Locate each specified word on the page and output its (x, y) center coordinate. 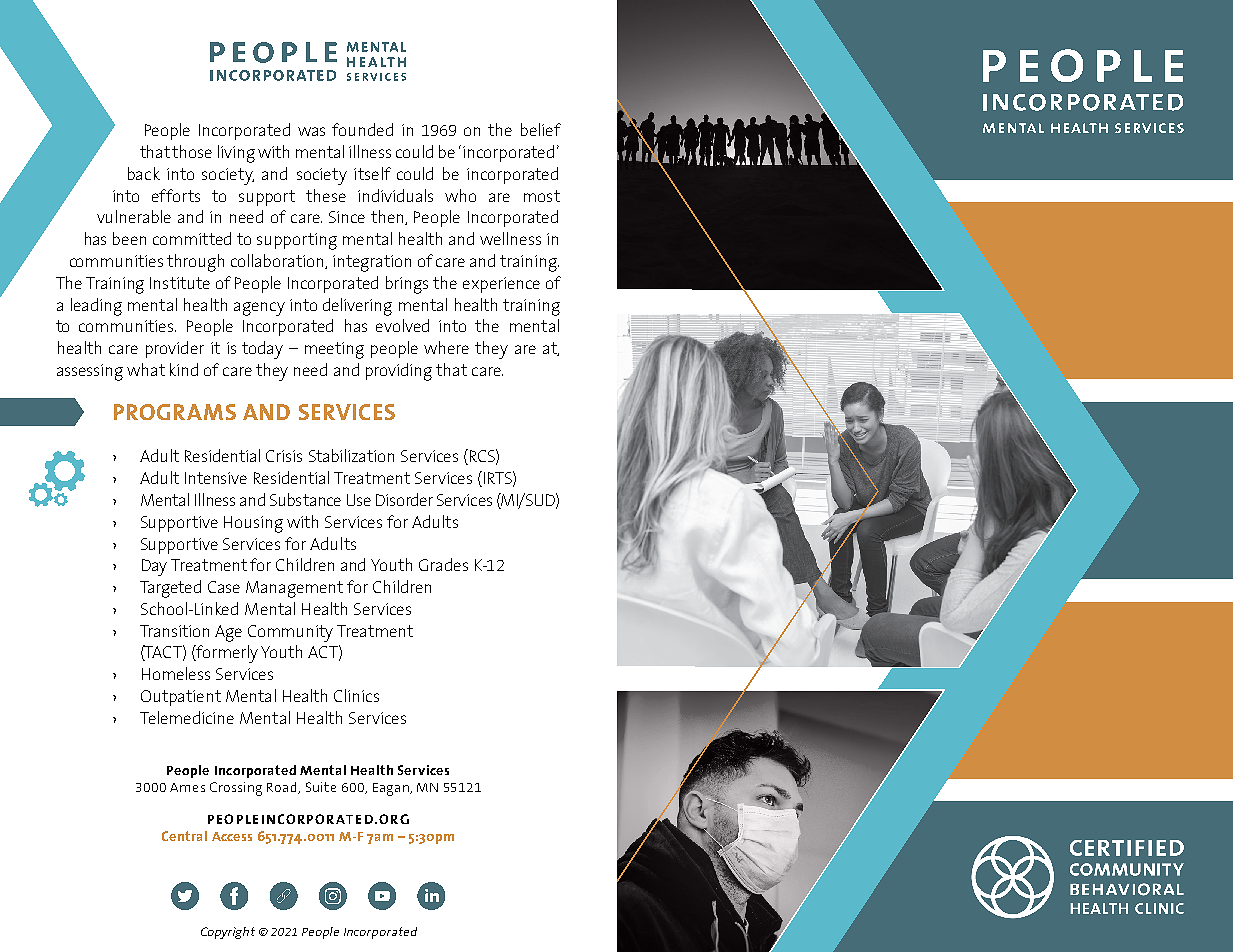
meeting (334, 350)
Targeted (170, 589)
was (311, 131)
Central (184, 836)
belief (541, 129)
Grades (443, 564)
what (146, 369)
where (446, 347)
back (144, 173)
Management (294, 589)
